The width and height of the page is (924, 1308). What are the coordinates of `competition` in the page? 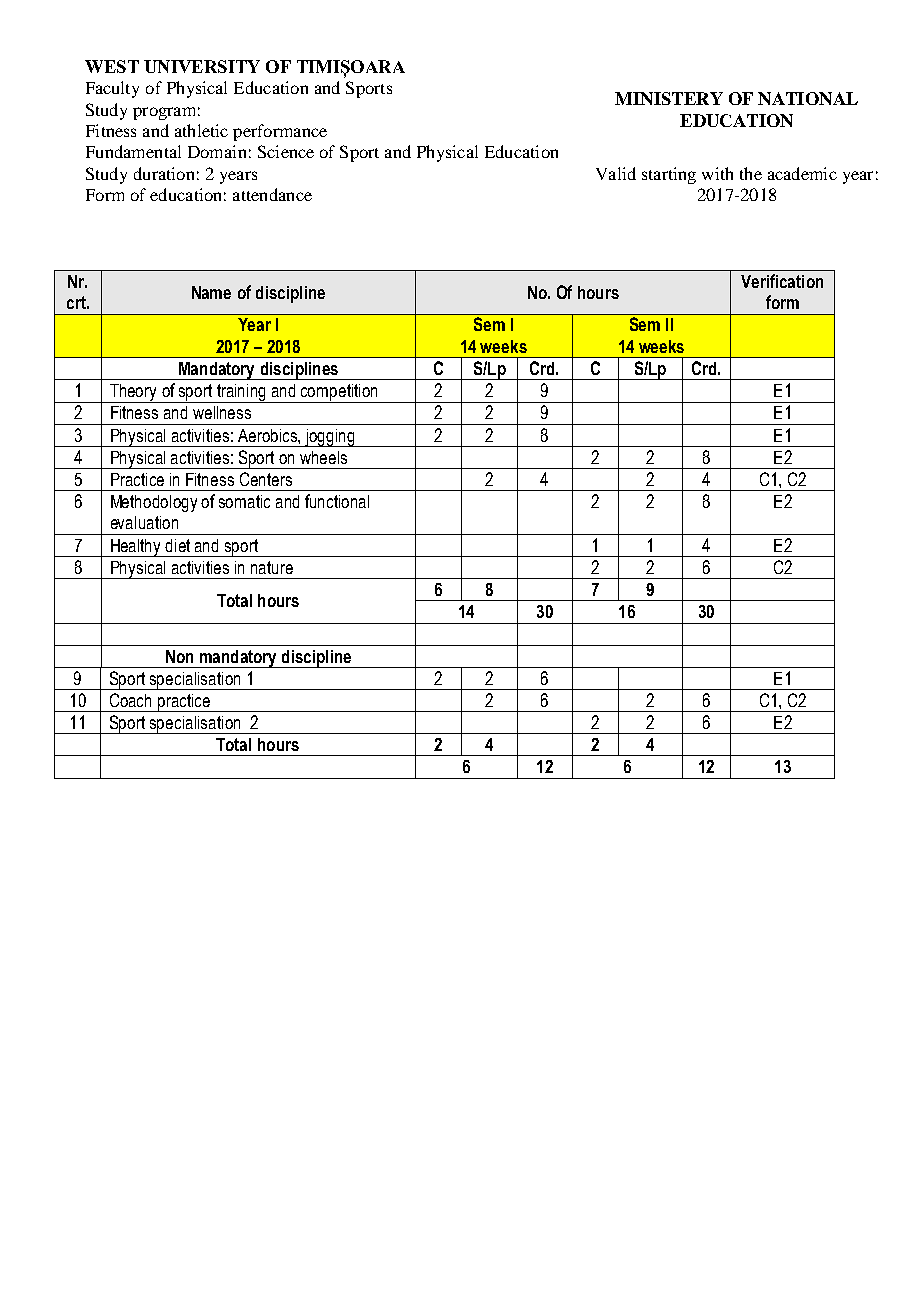 It's located at (339, 393).
